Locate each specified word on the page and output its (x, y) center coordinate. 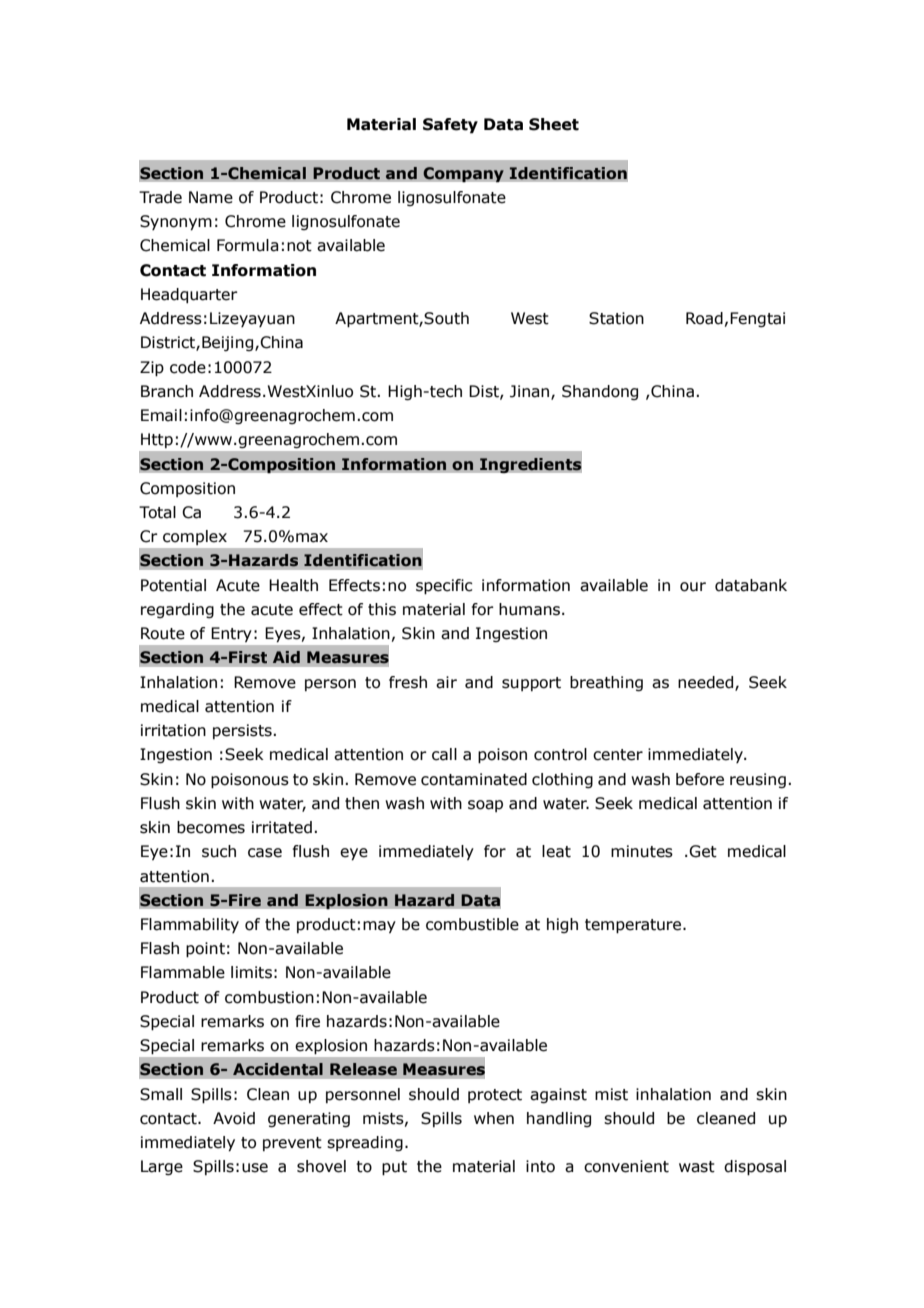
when (494, 1118)
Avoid (234, 1118)
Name (211, 197)
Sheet (554, 124)
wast (697, 1167)
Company (463, 174)
